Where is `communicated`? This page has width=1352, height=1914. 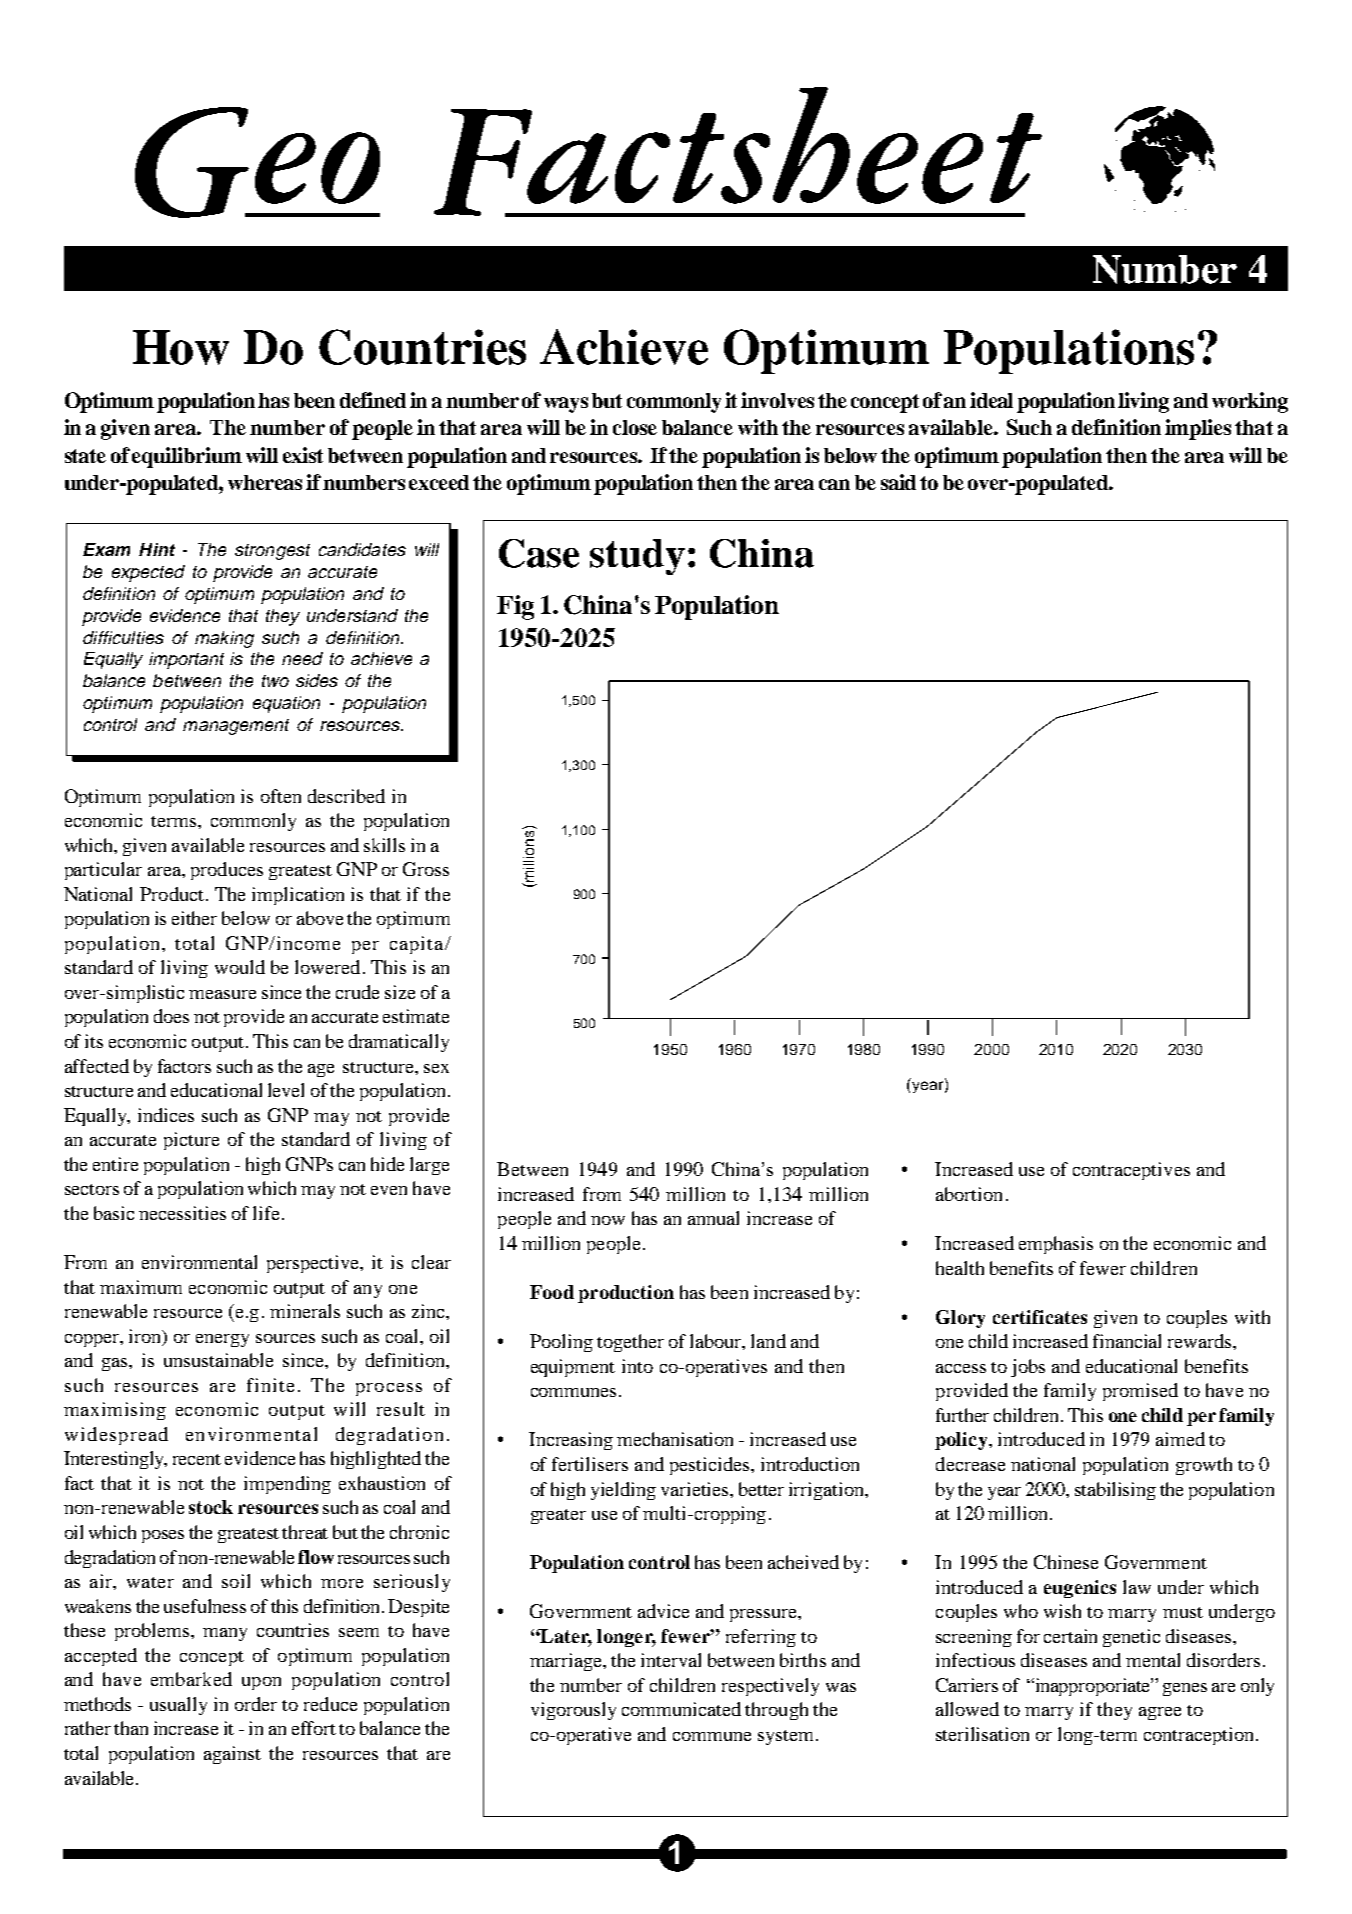
communicated is located at coordinates (681, 1709).
